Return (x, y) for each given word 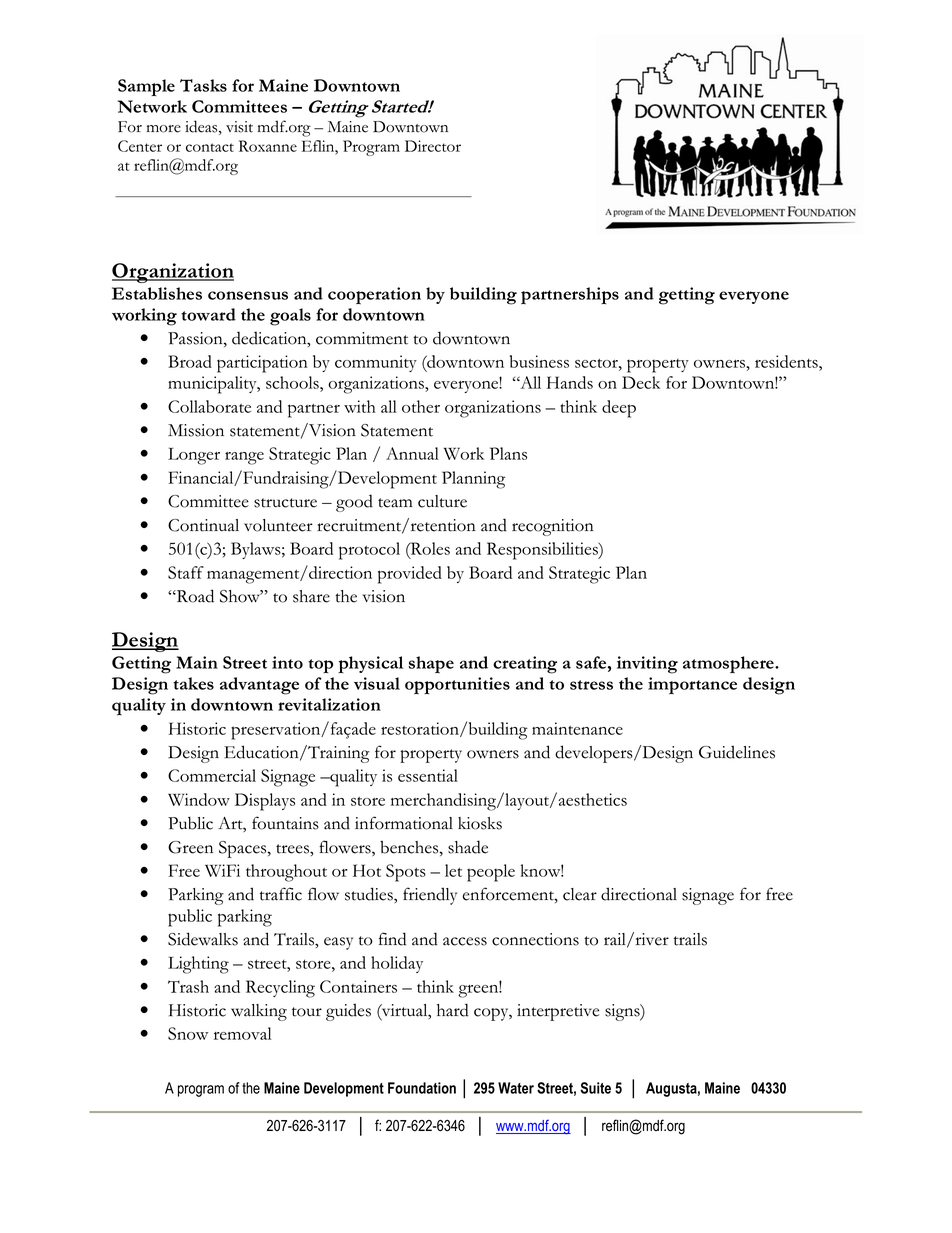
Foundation (422, 1088)
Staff (186, 572)
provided (410, 575)
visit (239, 127)
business (539, 361)
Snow (188, 1033)
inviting (647, 665)
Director (433, 146)
